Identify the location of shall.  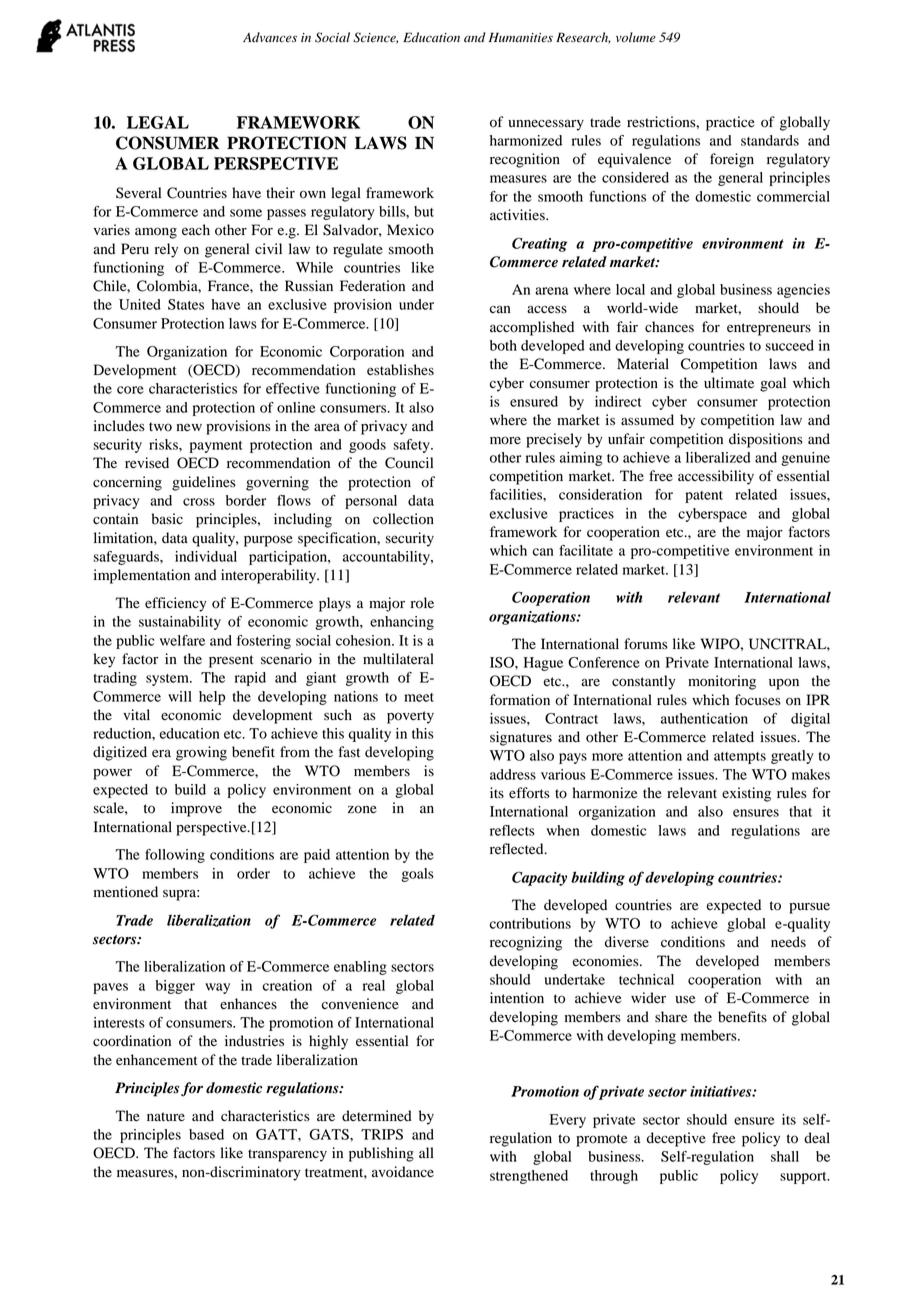
(785, 1156).
